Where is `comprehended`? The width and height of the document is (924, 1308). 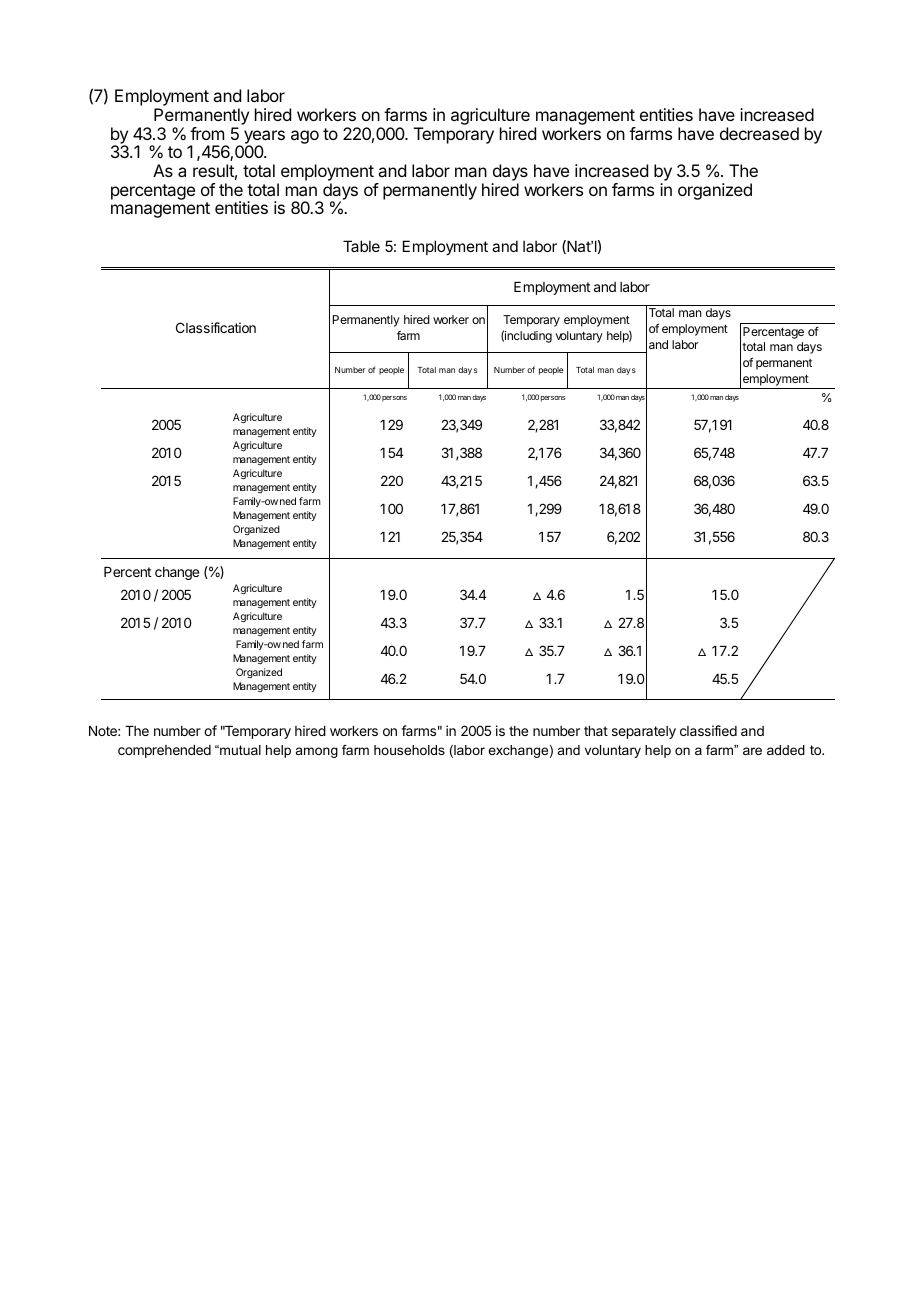
comprehended is located at coordinates (164, 751).
